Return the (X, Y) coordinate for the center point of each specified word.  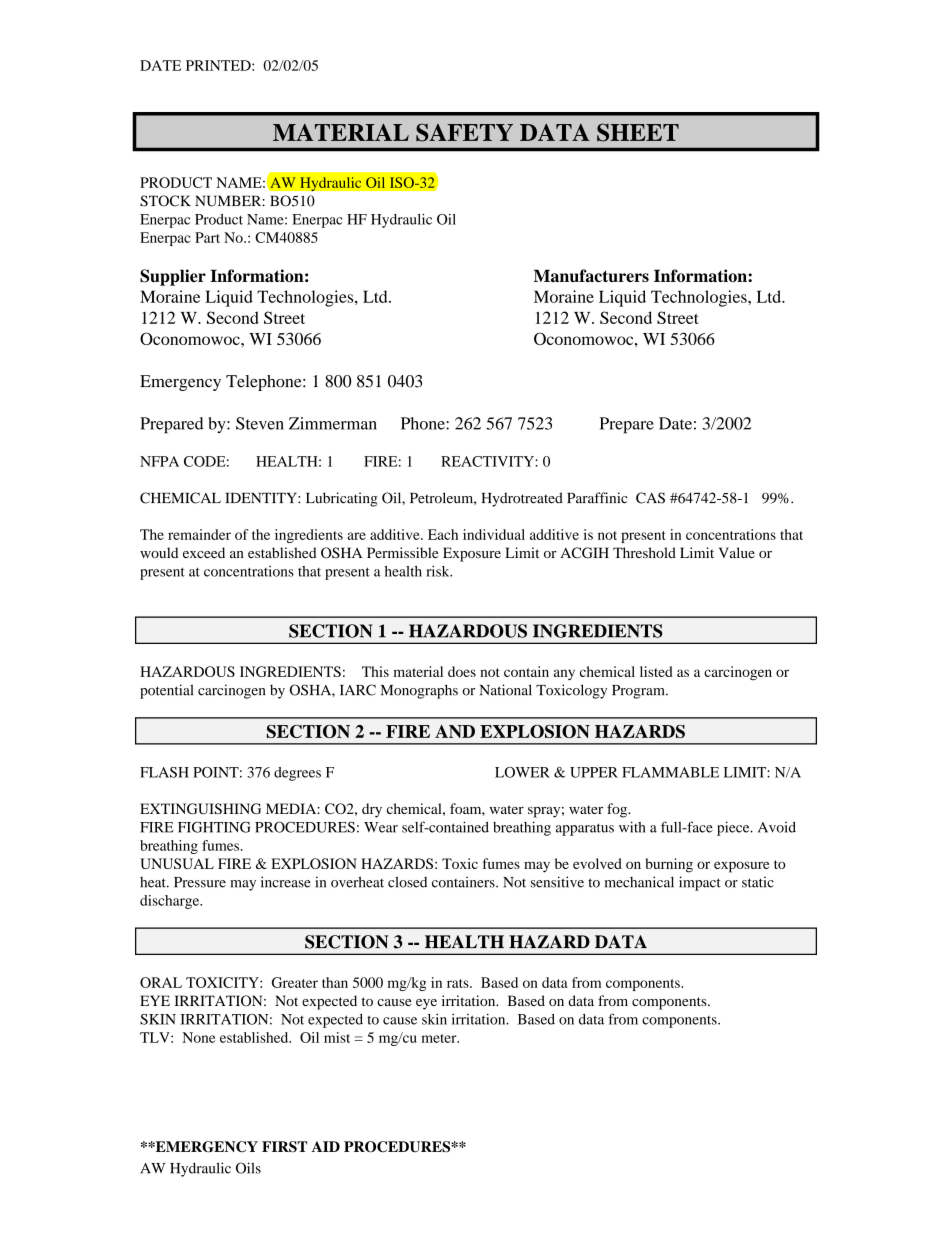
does (462, 671)
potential (166, 691)
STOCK (165, 201)
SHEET (638, 132)
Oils (248, 1168)
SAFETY (464, 132)
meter (440, 1038)
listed (656, 671)
